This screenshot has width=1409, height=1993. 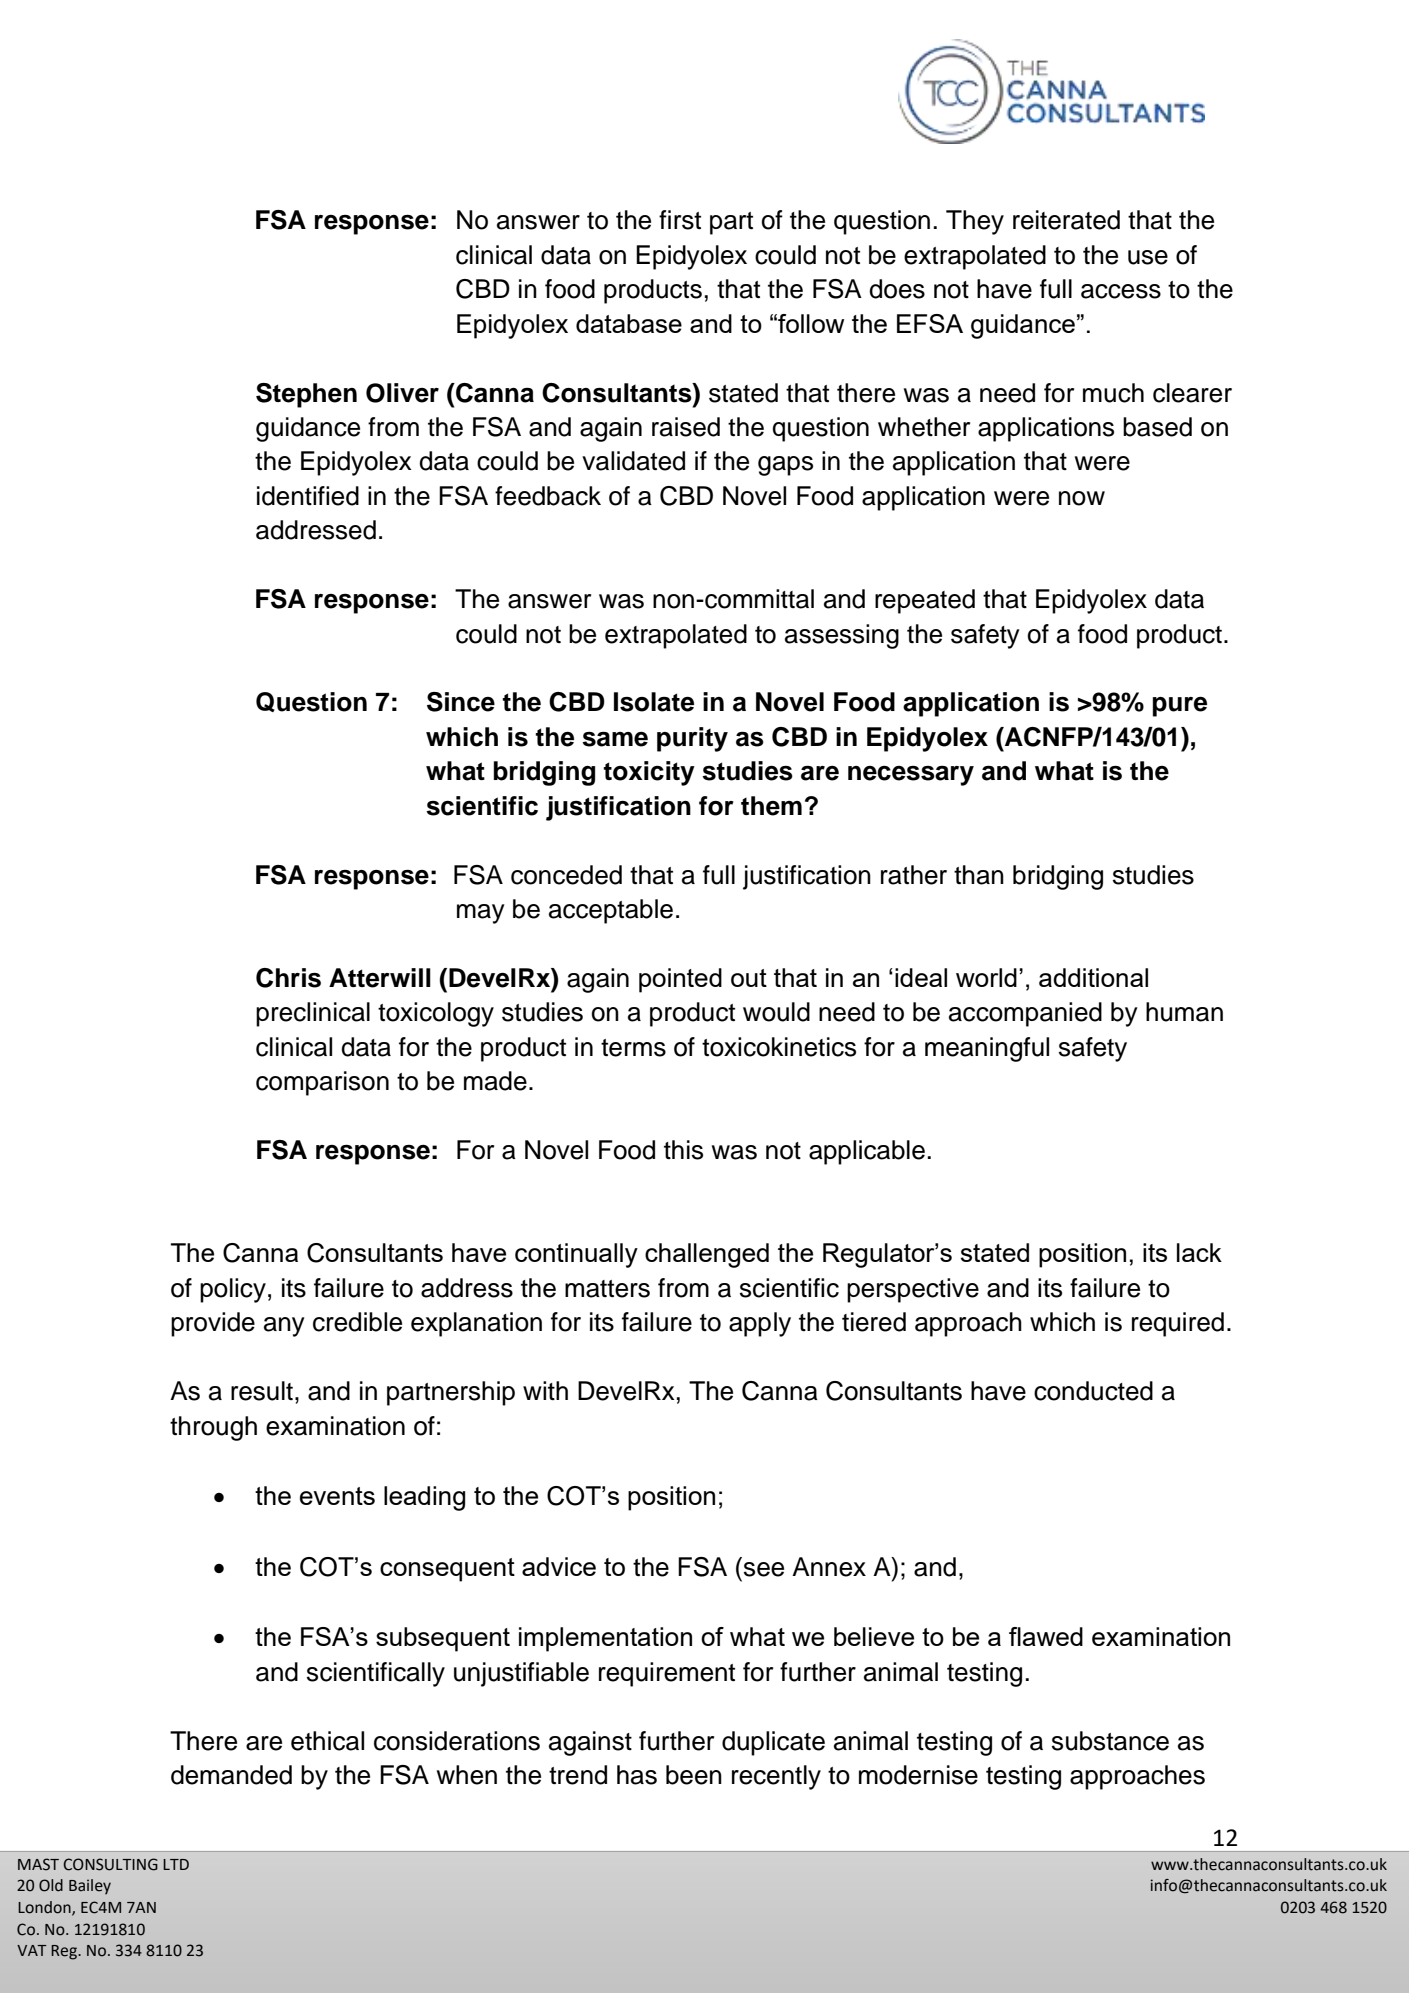 What do you see at coordinates (559, 1566) in the screenshot?
I see `advice` at bounding box center [559, 1566].
